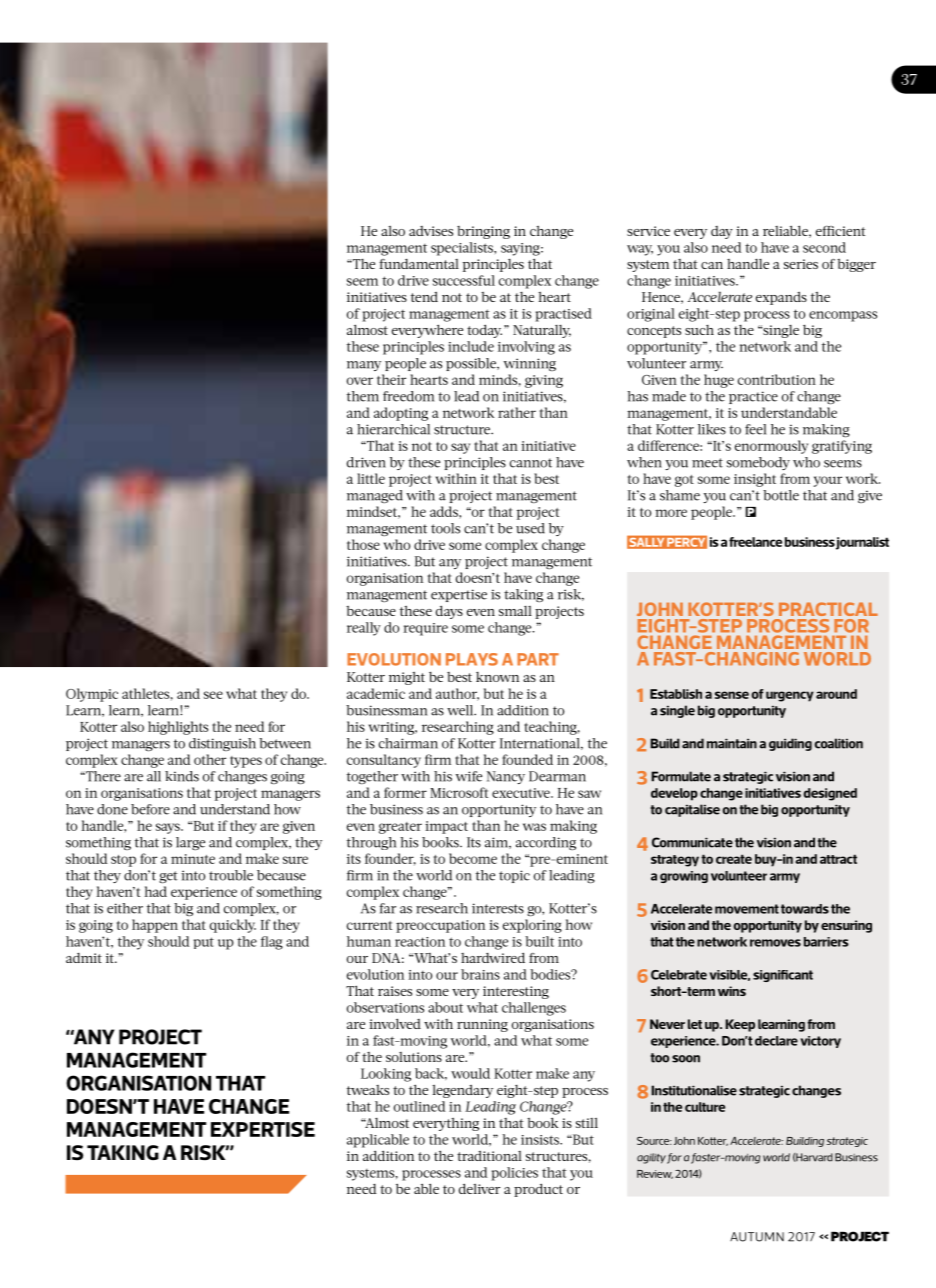  Describe the element at coordinates (419, 264) in the page. I see `fundamental` at that location.
